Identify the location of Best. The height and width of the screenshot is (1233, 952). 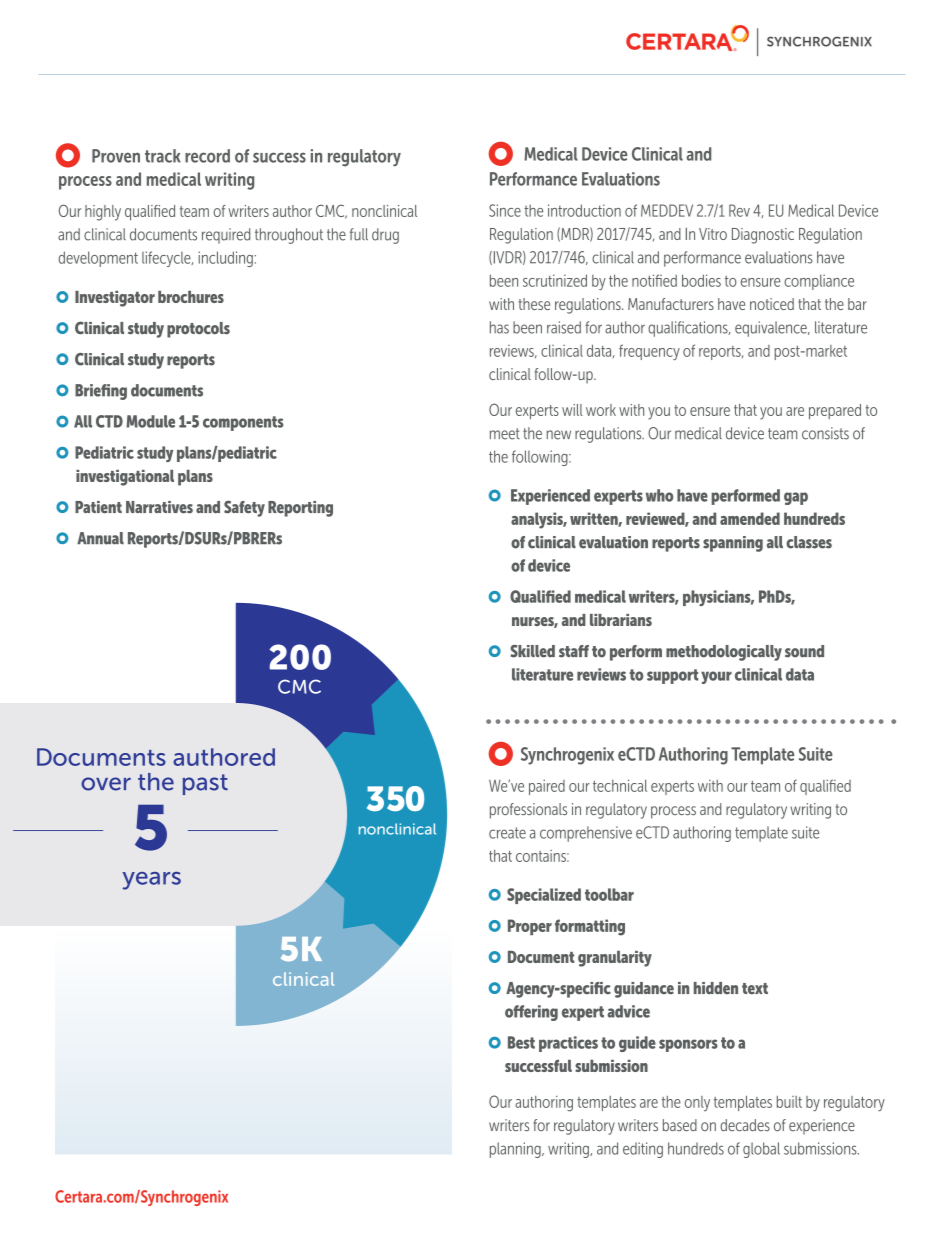
(521, 1042).
